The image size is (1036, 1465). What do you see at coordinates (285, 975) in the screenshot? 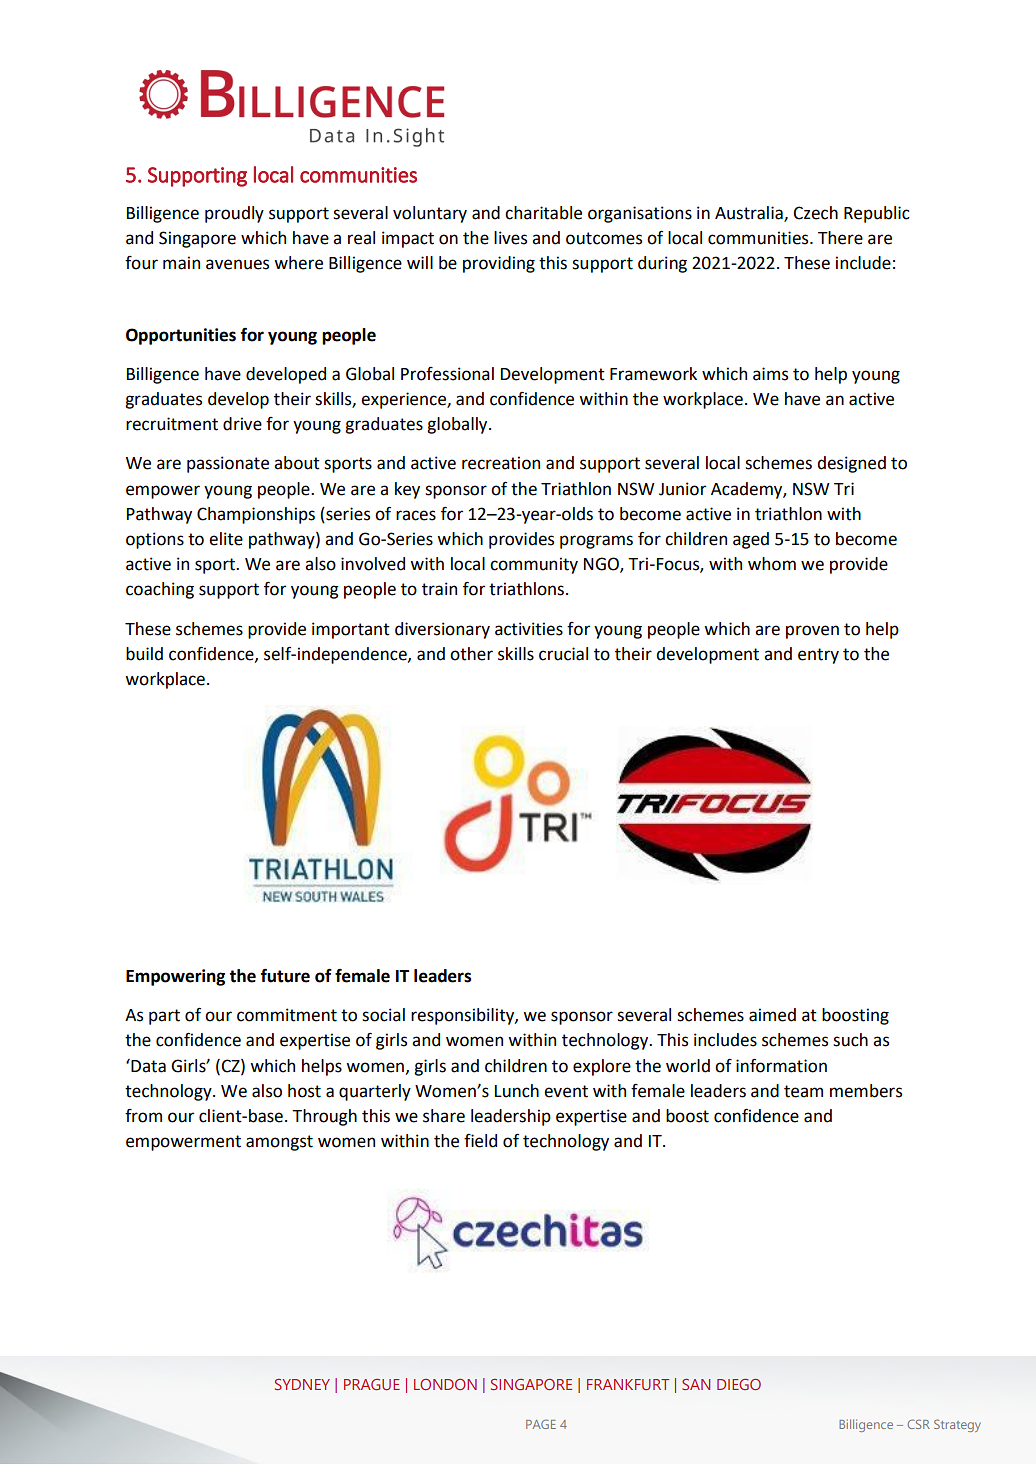
I see `future` at bounding box center [285, 975].
